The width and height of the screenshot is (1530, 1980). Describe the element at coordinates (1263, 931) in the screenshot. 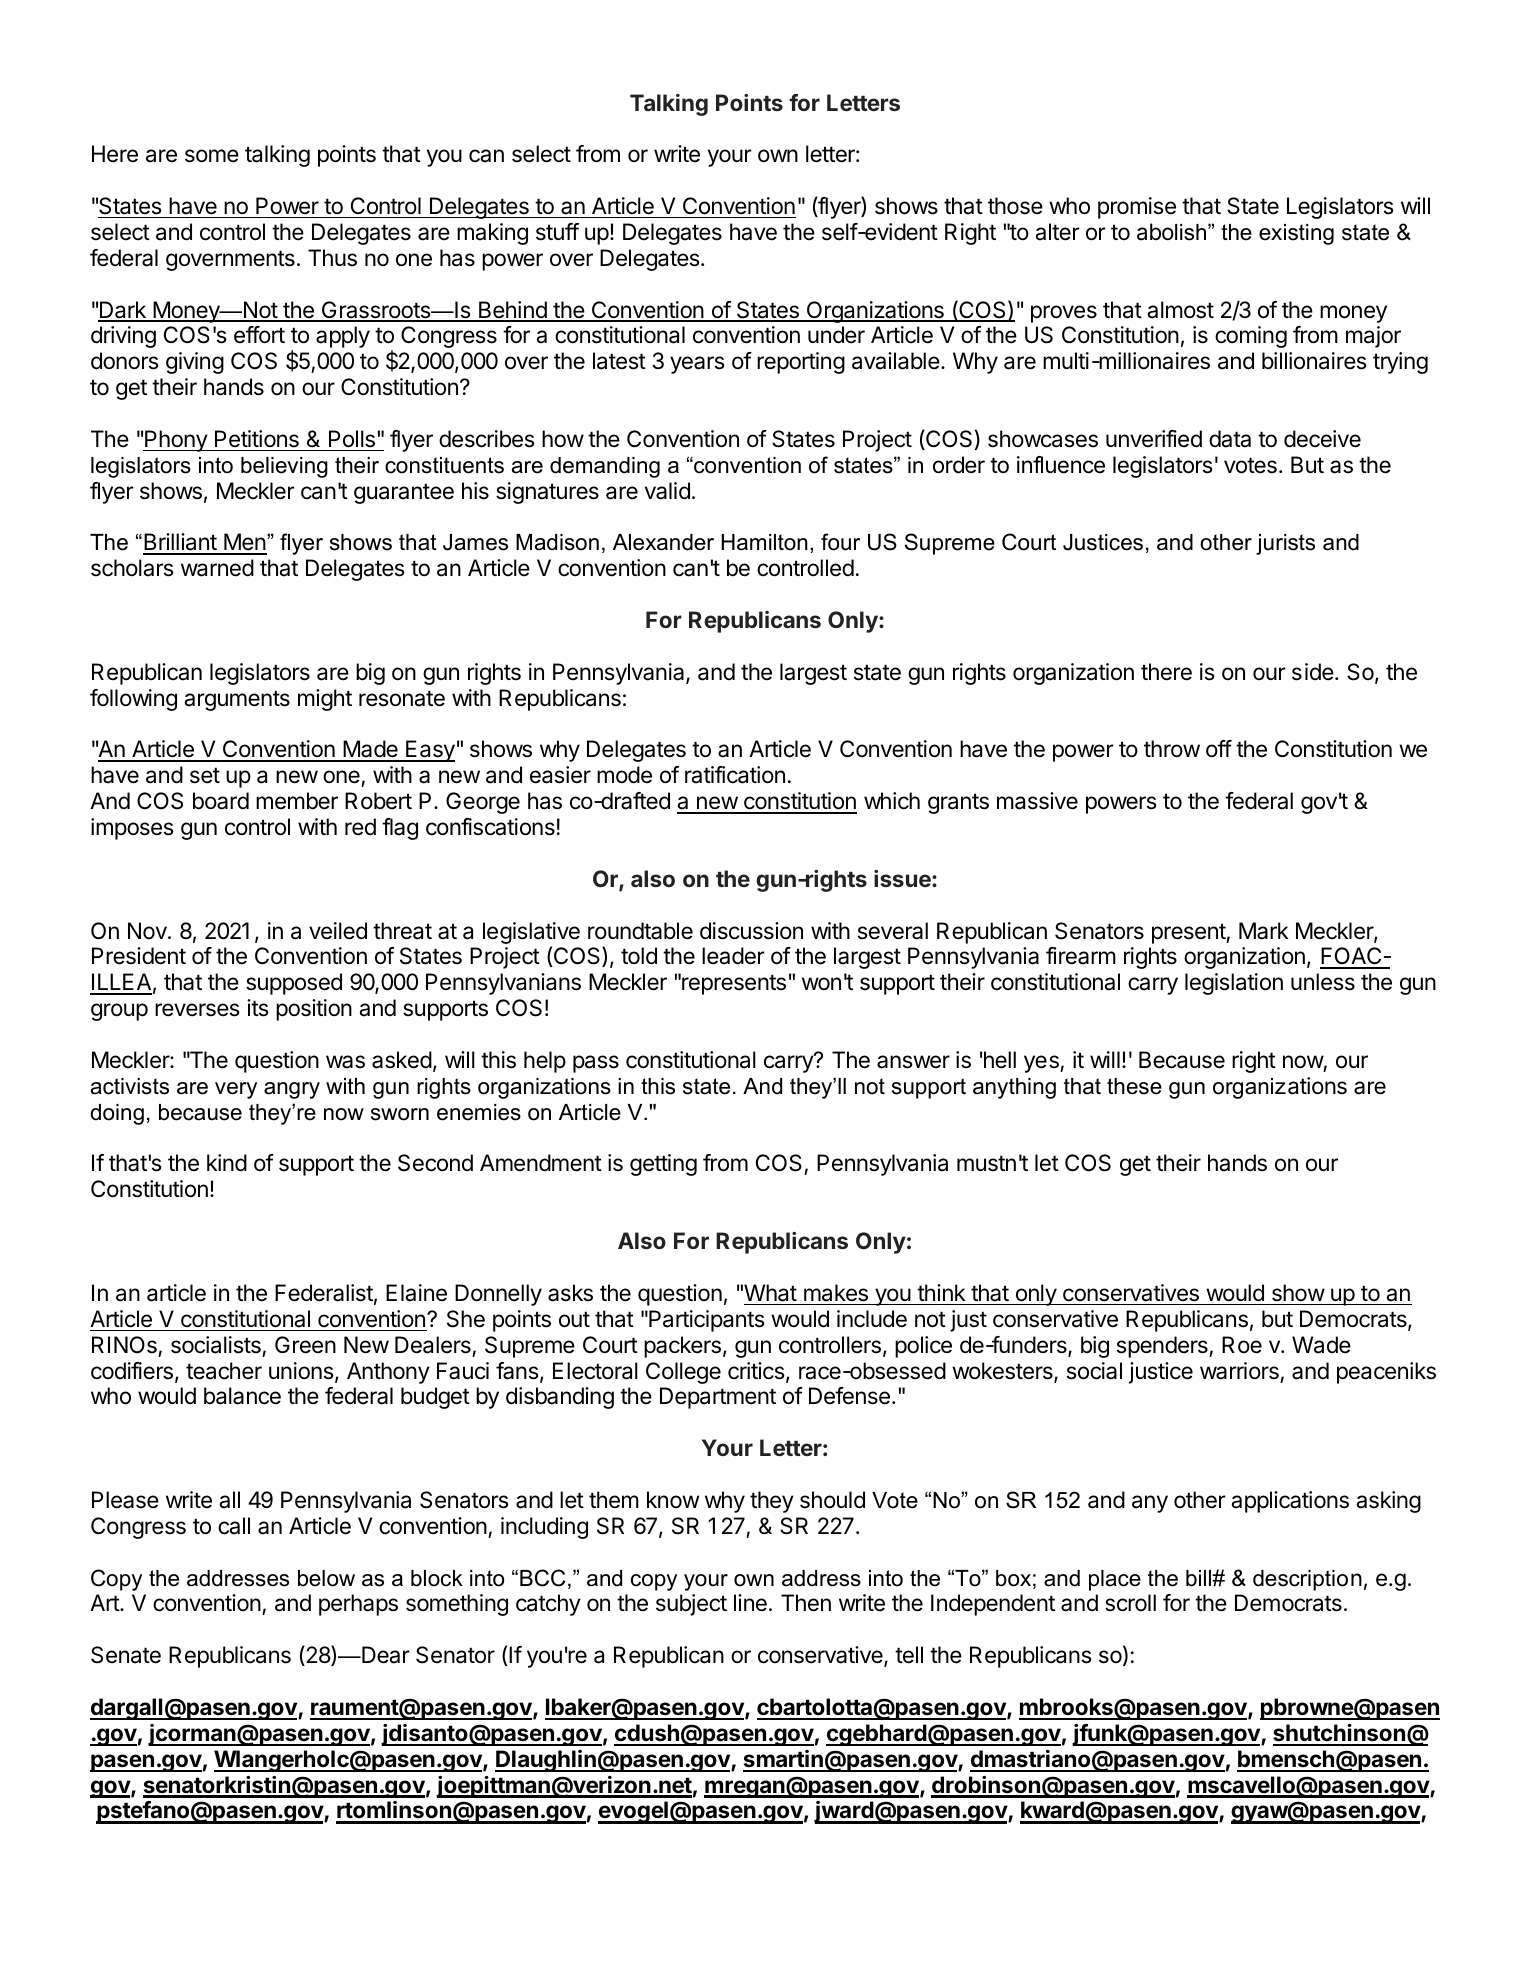

I see `Mark` at that location.
